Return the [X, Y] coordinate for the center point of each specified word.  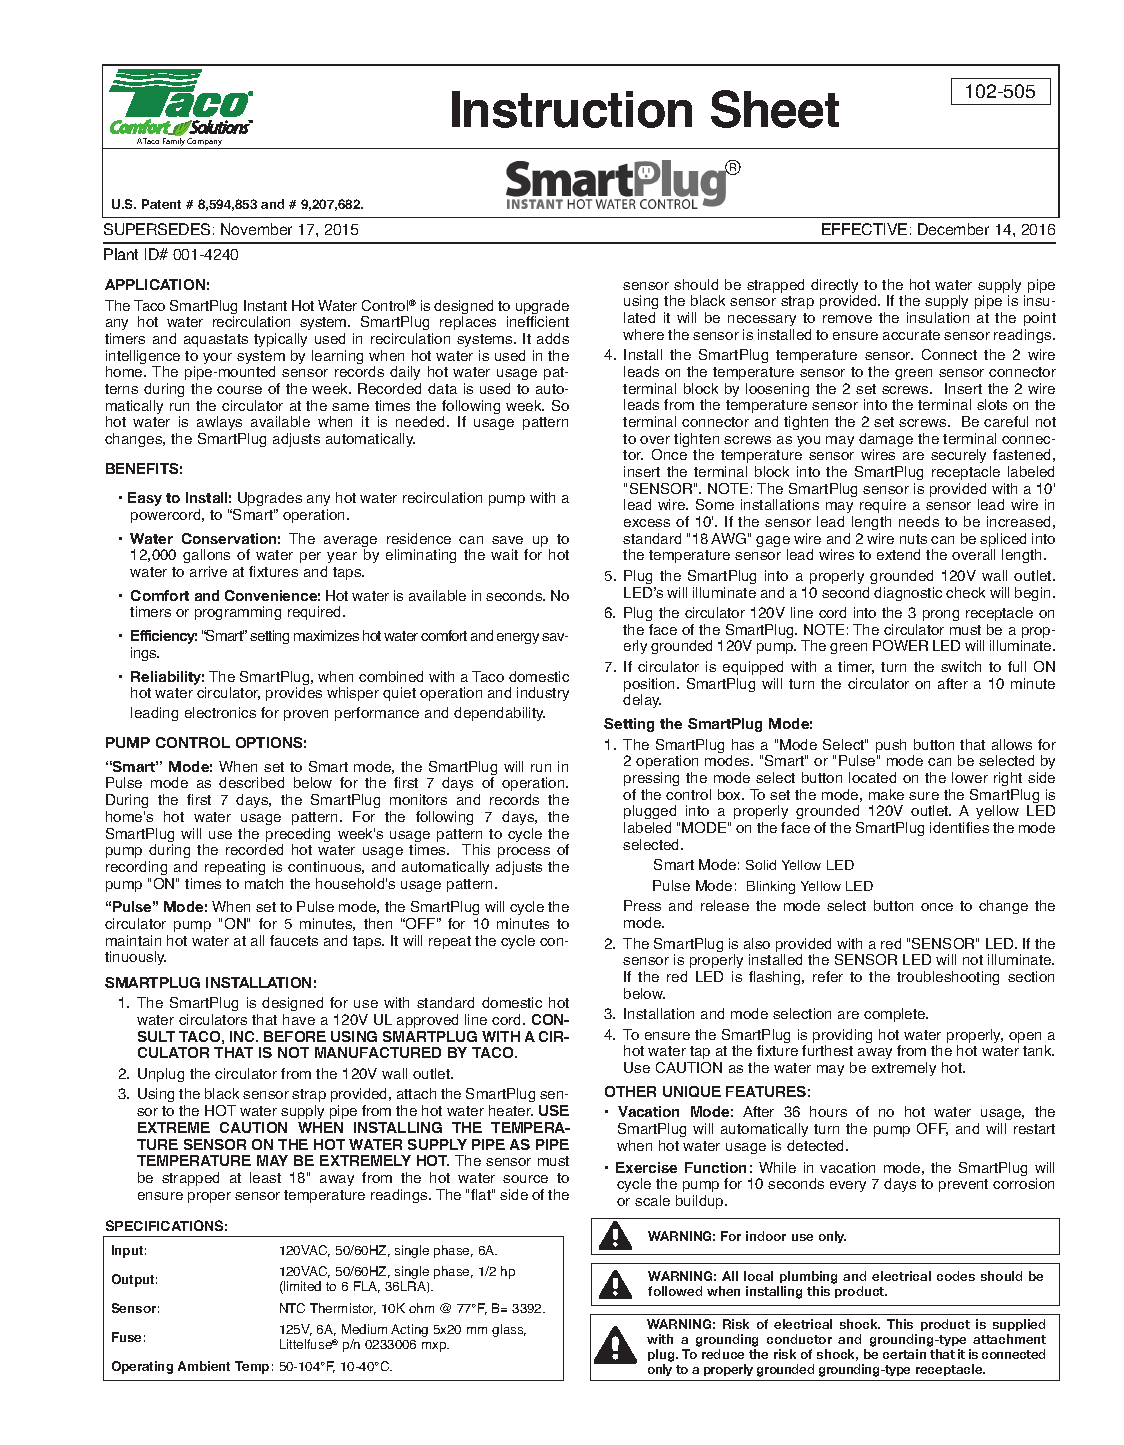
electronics [220, 712]
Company [204, 142]
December [953, 229]
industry [543, 694]
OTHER [630, 1091]
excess [647, 523]
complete [896, 1015]
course [239, 390]
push [891, 747]
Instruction [572, 109]
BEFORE [295, 1036]
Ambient [204, 1366]
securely [958, 456]
